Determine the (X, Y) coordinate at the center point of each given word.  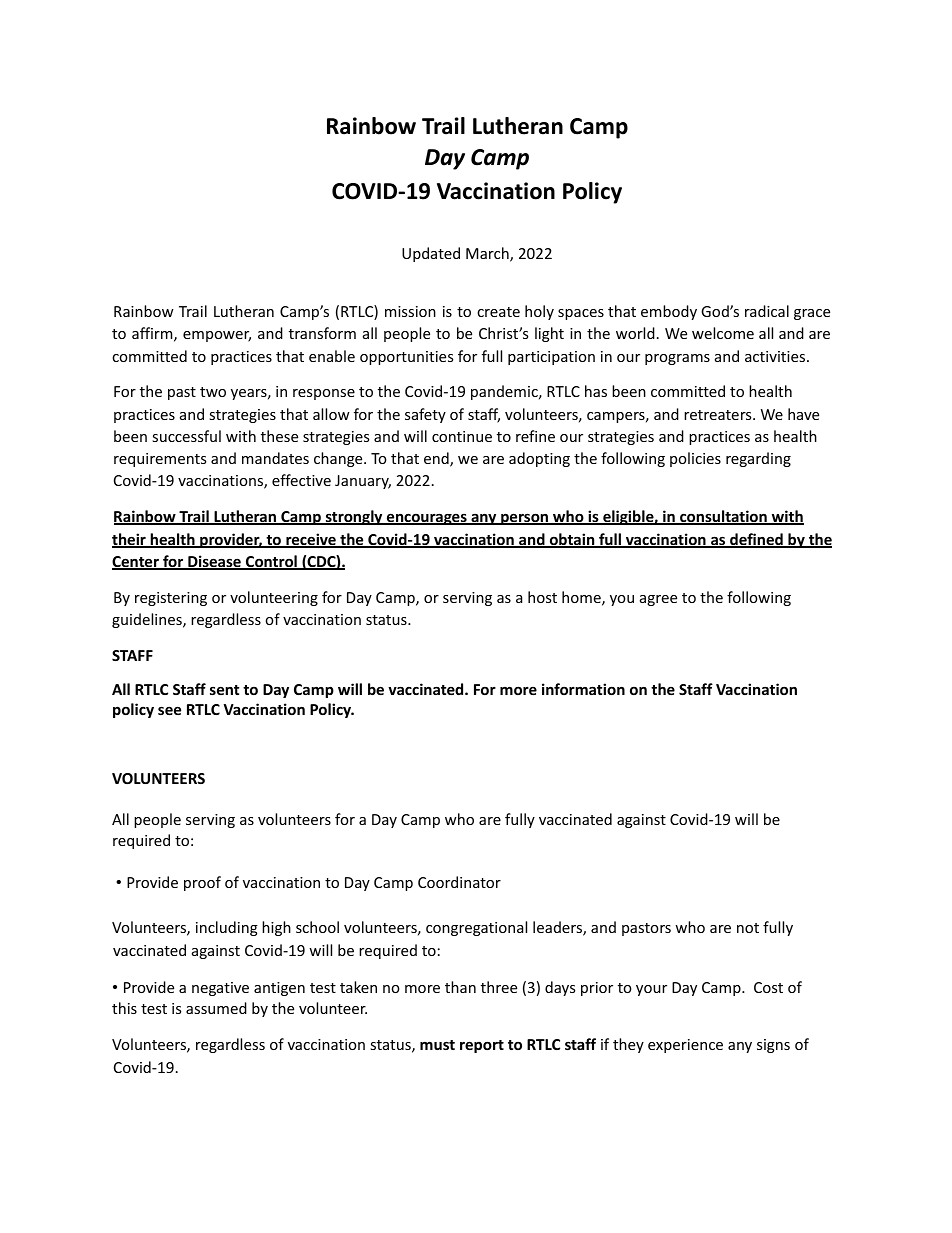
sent (224, 690)
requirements (160, 460)
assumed (216, 1008)
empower (217, 336)
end (437, 459)
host (542, 597)
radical (767, 311)
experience (685, 1046)
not (748, 928)
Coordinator (459, 882)
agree (658, 600)
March (488, 254)
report (482, 1046)
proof (202, 883)
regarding (758, 459)
